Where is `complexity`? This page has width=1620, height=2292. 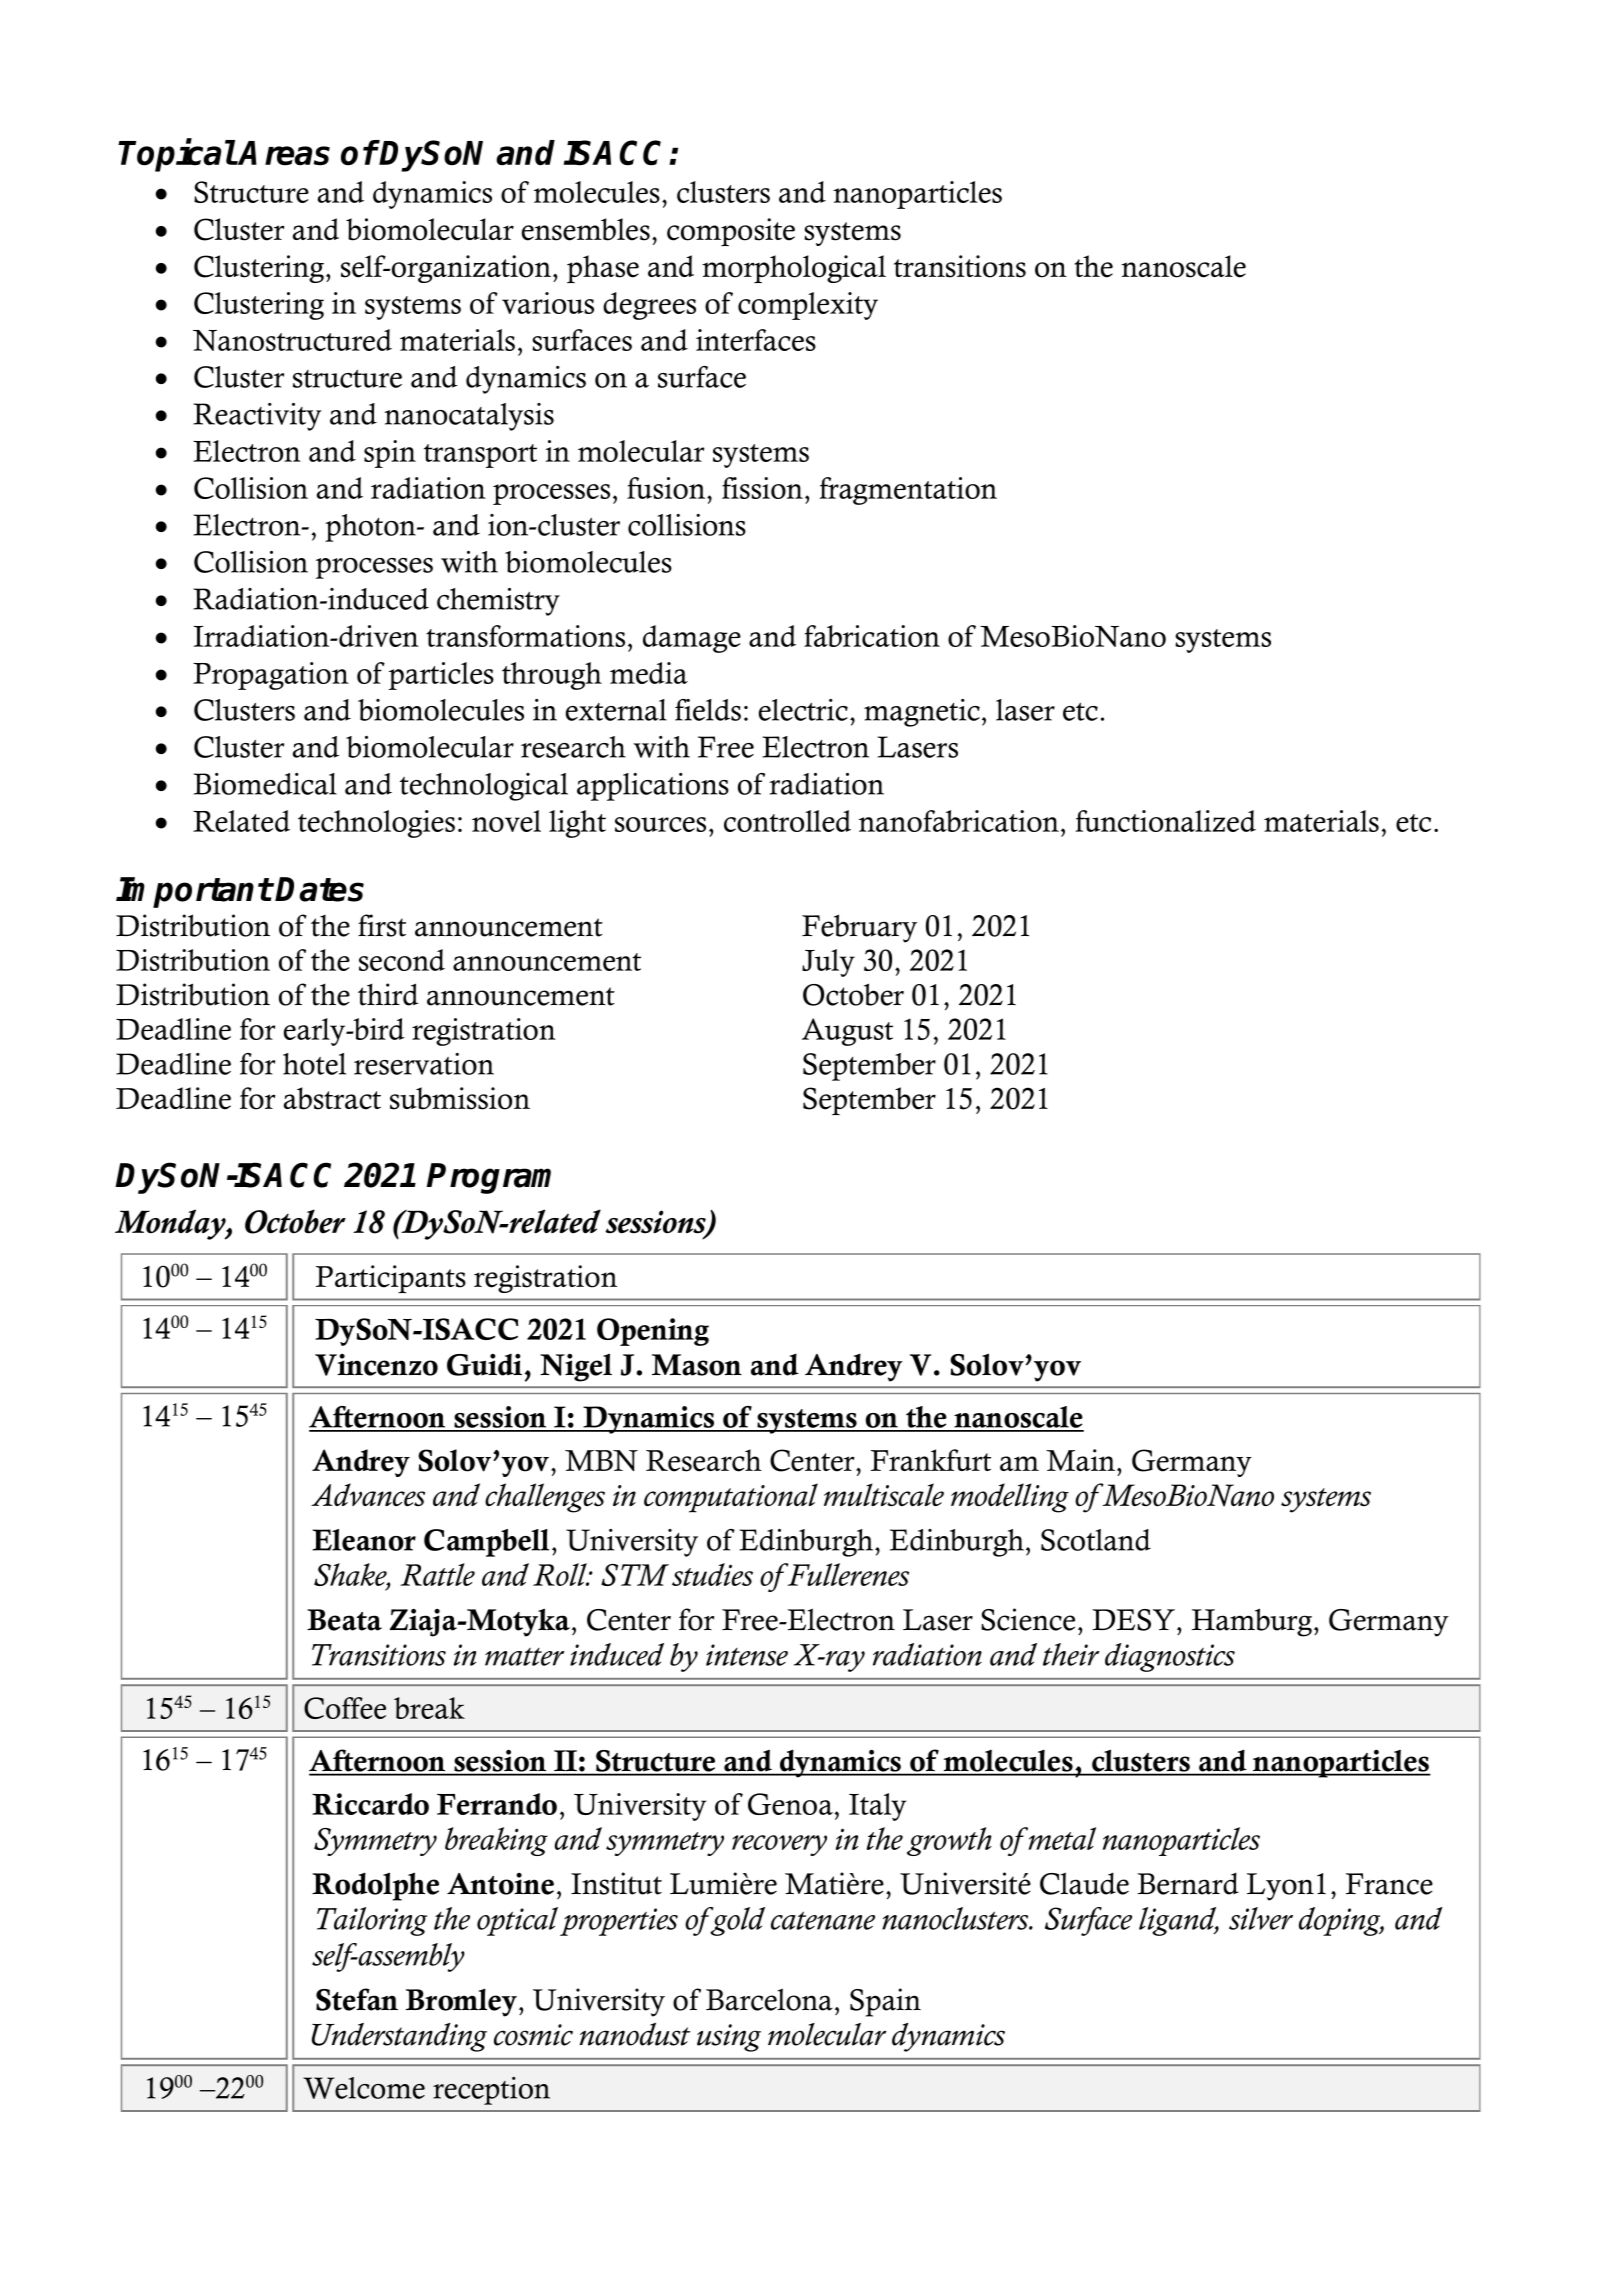
complexity is located at coordinates (808, 306).
